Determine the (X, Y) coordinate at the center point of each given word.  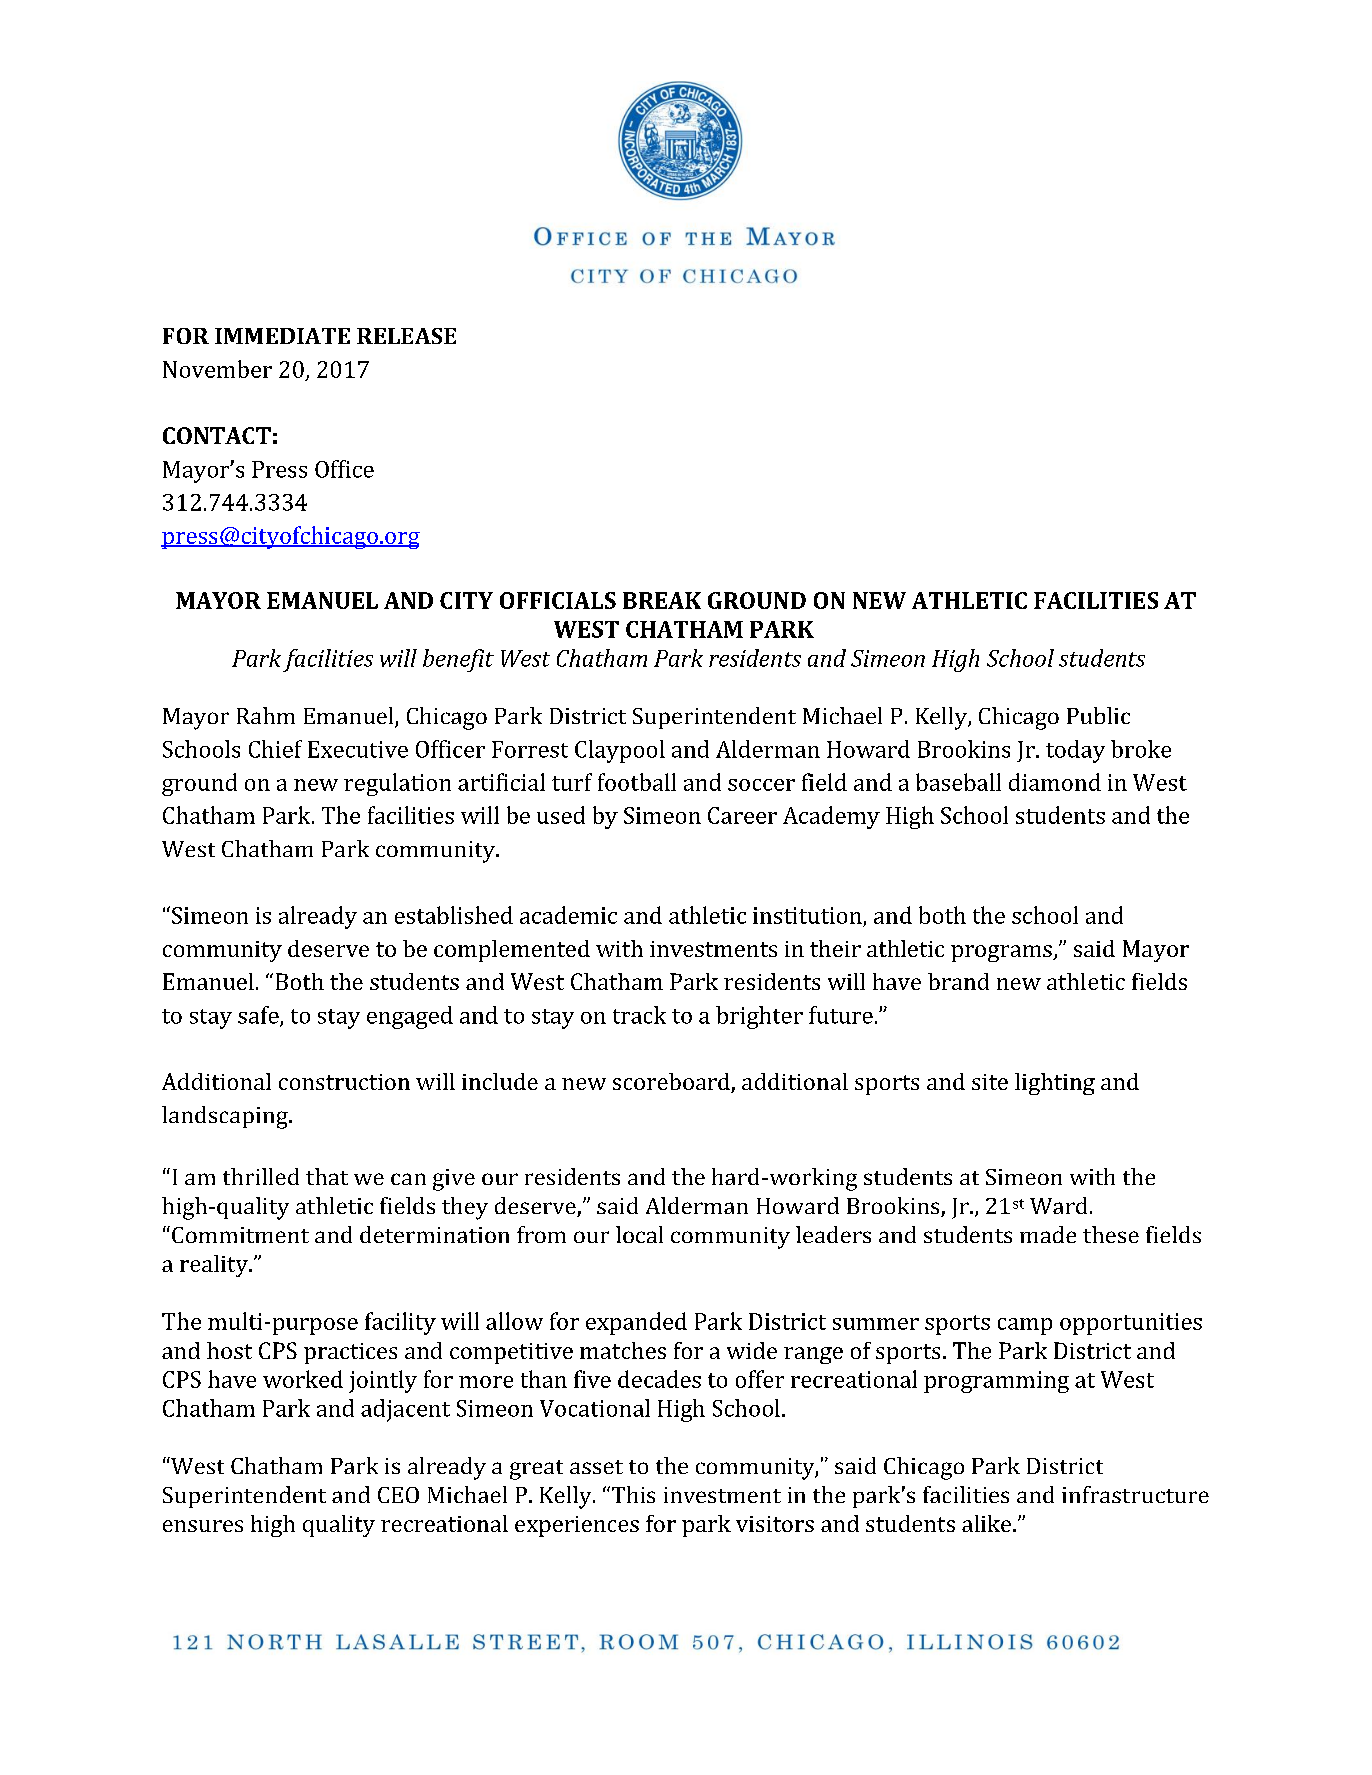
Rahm (266, 715)
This (632, 1494)
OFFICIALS (558, 600)
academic (568, 915)
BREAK (662, 600)
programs (1002, 953)
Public (1098, 715)
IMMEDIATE (282, 336)
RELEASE (406, 336)
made (1048, 1234)
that (327, 1176)
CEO (398, 1495)
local (639, 1234)
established (454, 915)
